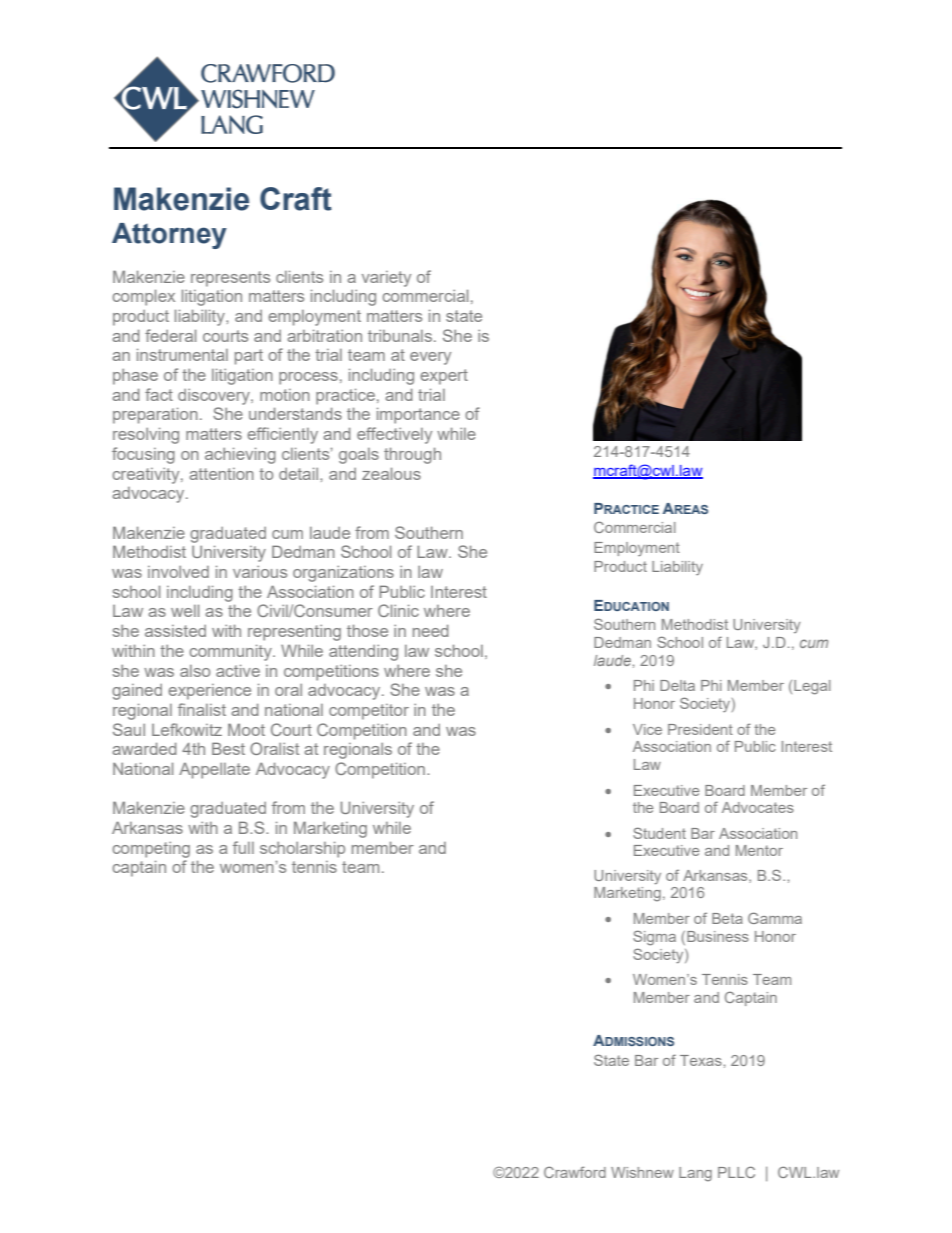 The image size is (952, 1233). What do you see at coordinates (736, 1172) in the image?
I see `PLLC` at bounding box center [736, 1172].
